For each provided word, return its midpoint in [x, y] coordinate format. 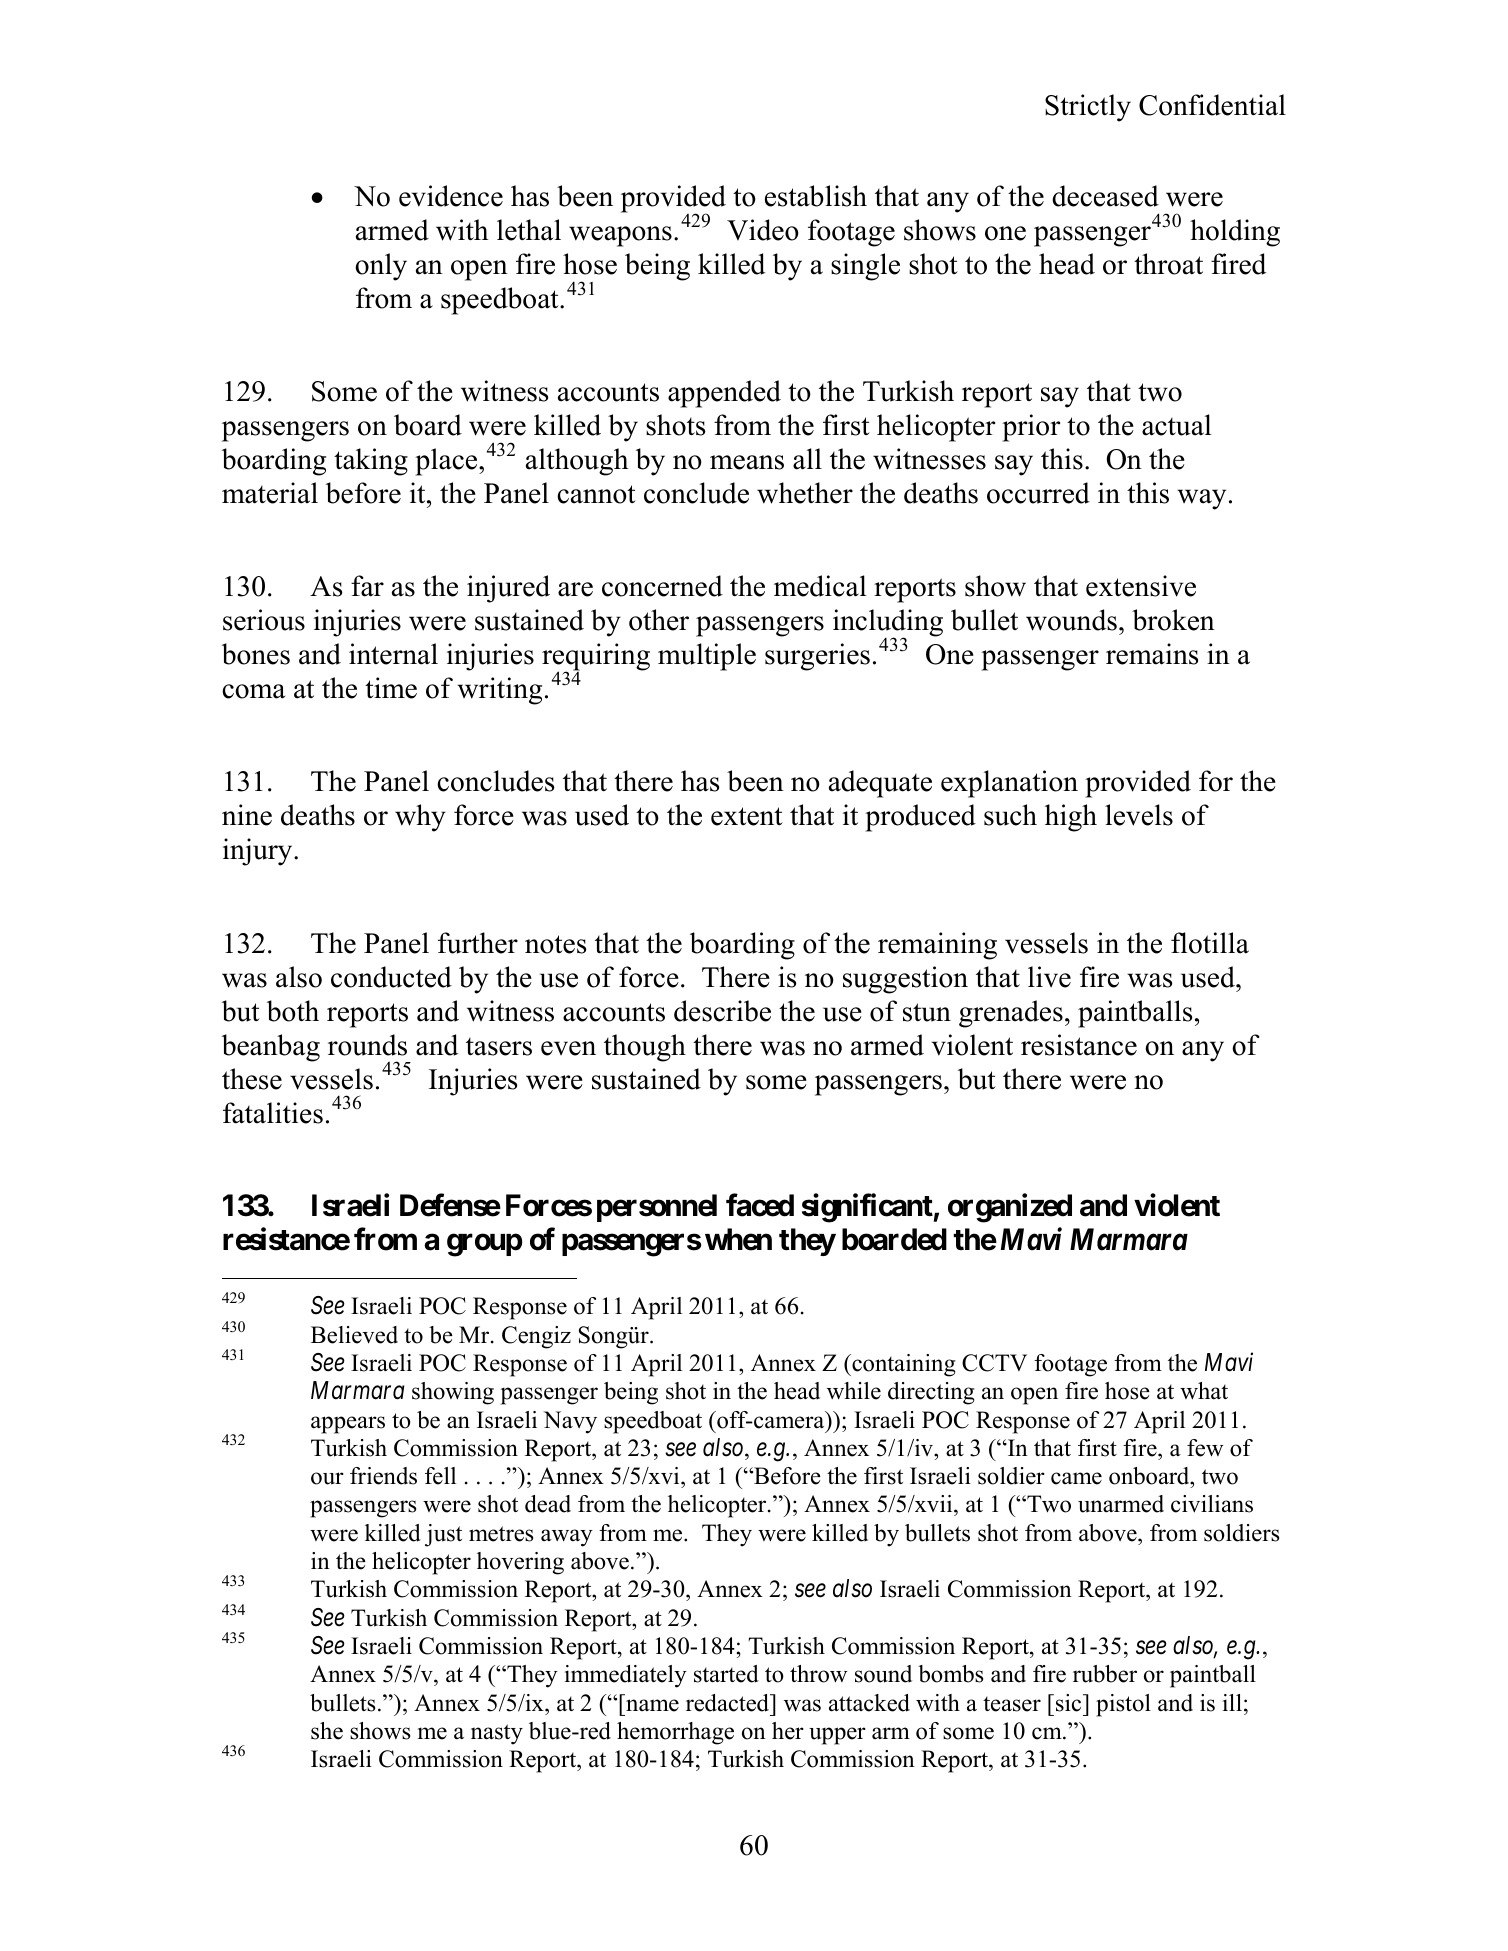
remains [1152, 654]
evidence [451, 196]
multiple [707, 657]
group [484, 1245]
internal [393, 654]
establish [816, 196]
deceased [1105, 196]
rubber [1105, 1674]
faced [760, 1205]
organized [1010, 1208]
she [327, 1731]
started [726, 1674]
